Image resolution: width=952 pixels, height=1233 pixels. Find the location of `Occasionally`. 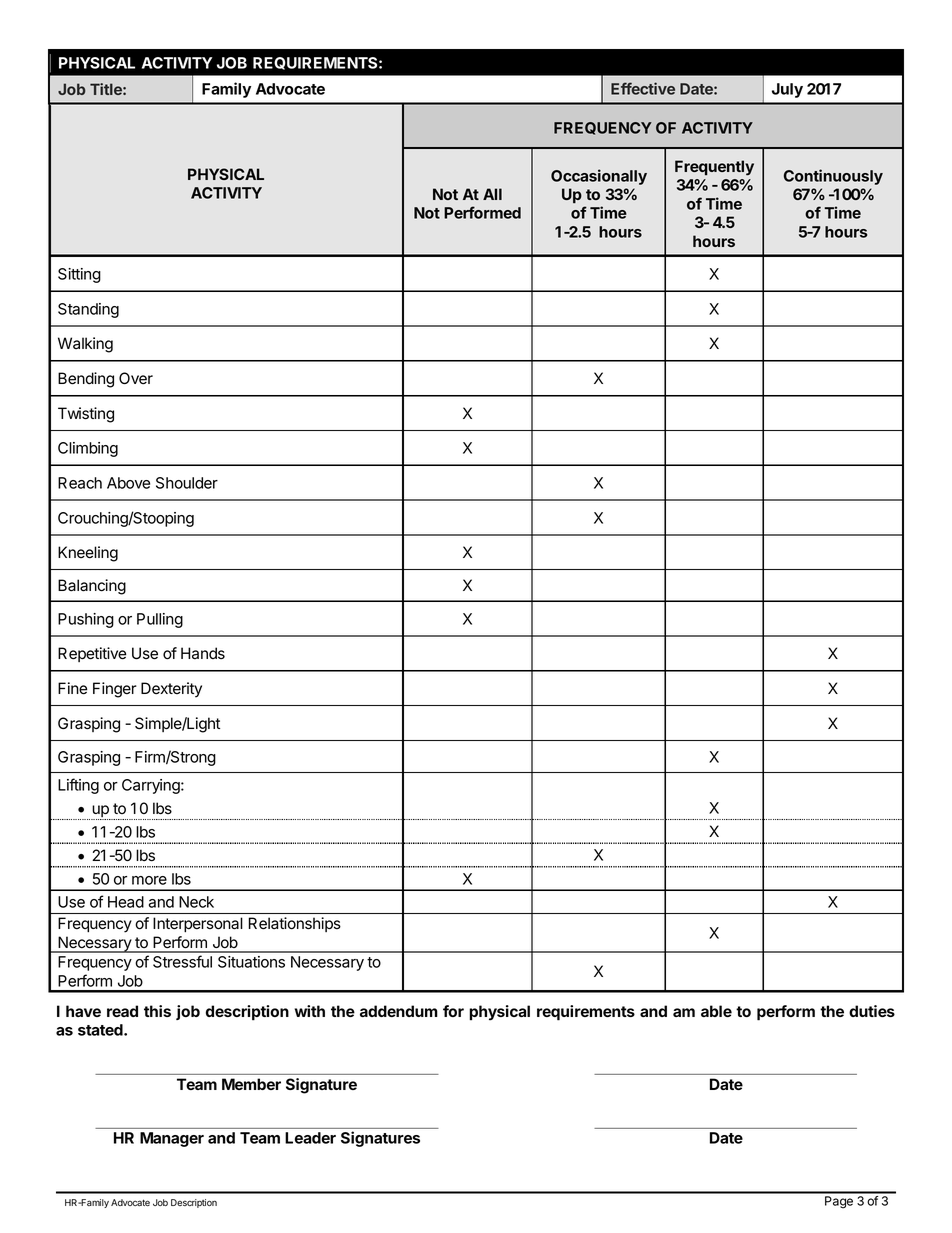

Occasionally is located at coordinates (599, 177).
